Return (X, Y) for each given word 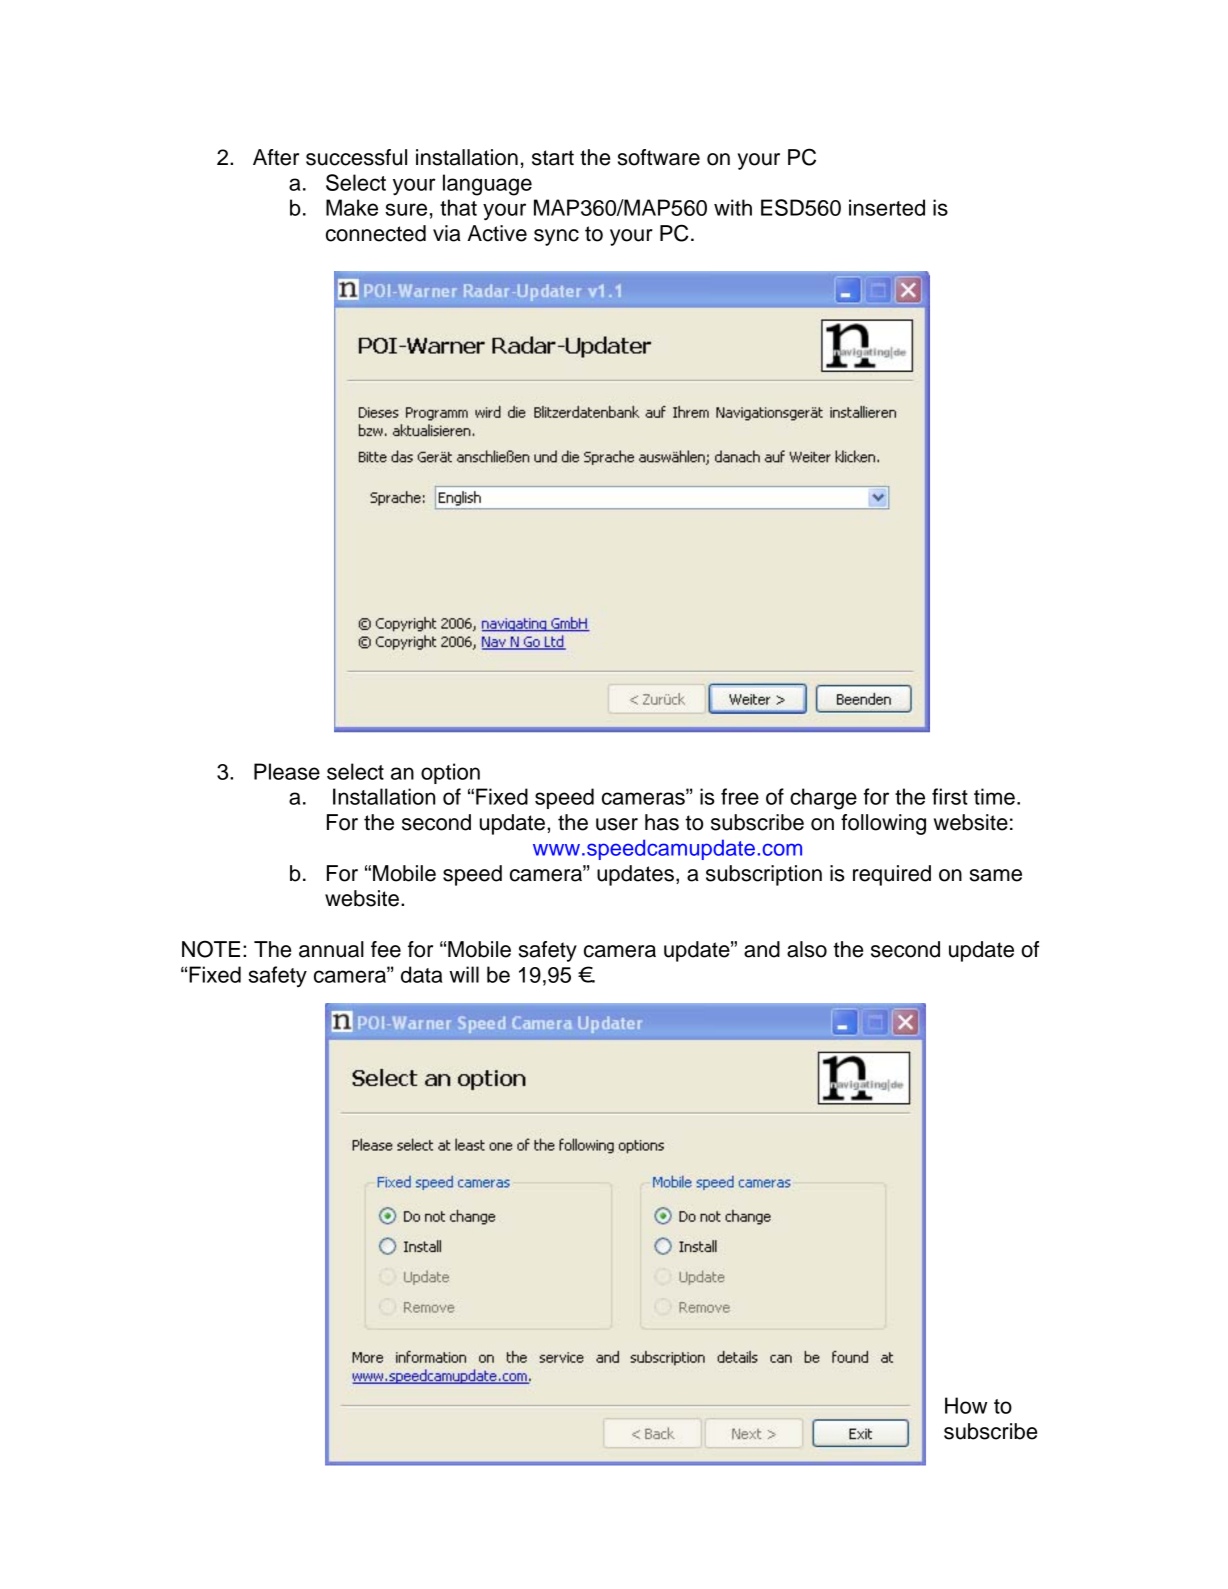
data (422, 974)
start (553, 158)
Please (287, 771)
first (950, 796)
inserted (887, 207)
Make (352, 207)
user (617, 824)
